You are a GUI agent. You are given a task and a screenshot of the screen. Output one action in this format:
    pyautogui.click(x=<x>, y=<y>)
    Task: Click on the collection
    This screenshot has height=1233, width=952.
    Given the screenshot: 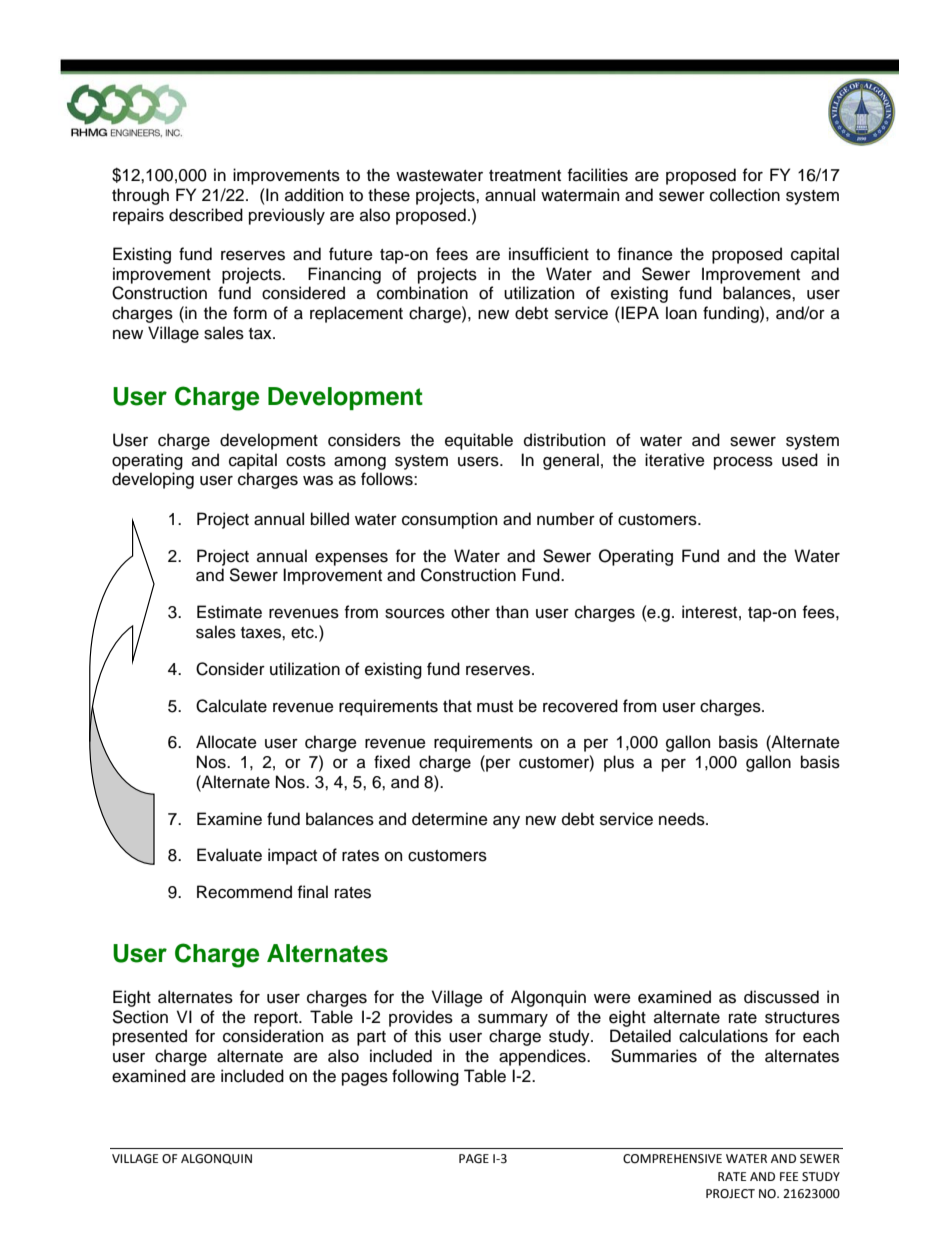 What is the action you would take?
    pyautogui.click(x=745, y=195)
